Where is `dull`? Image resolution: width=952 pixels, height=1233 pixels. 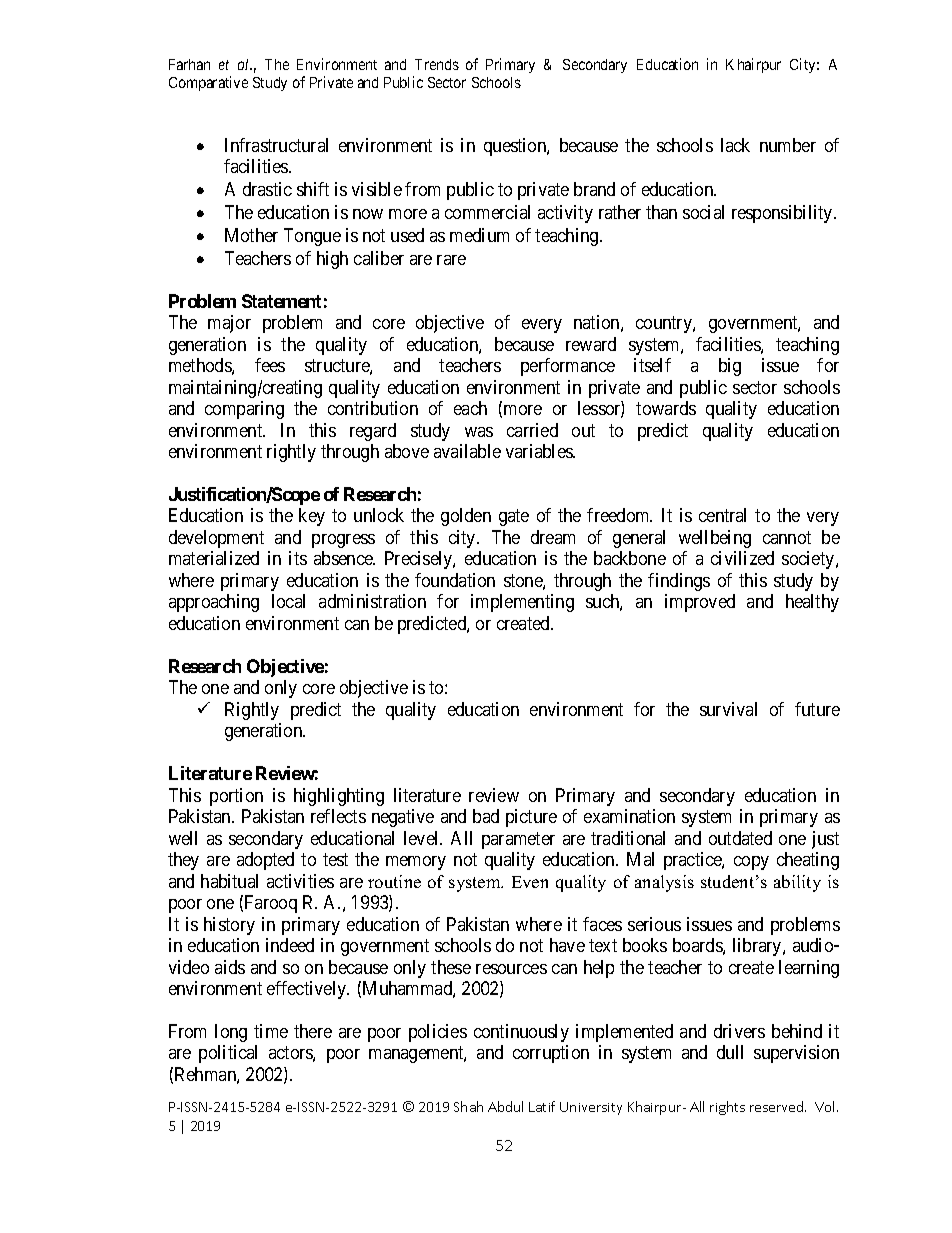
dull is located at coordinates (730, 1052).
